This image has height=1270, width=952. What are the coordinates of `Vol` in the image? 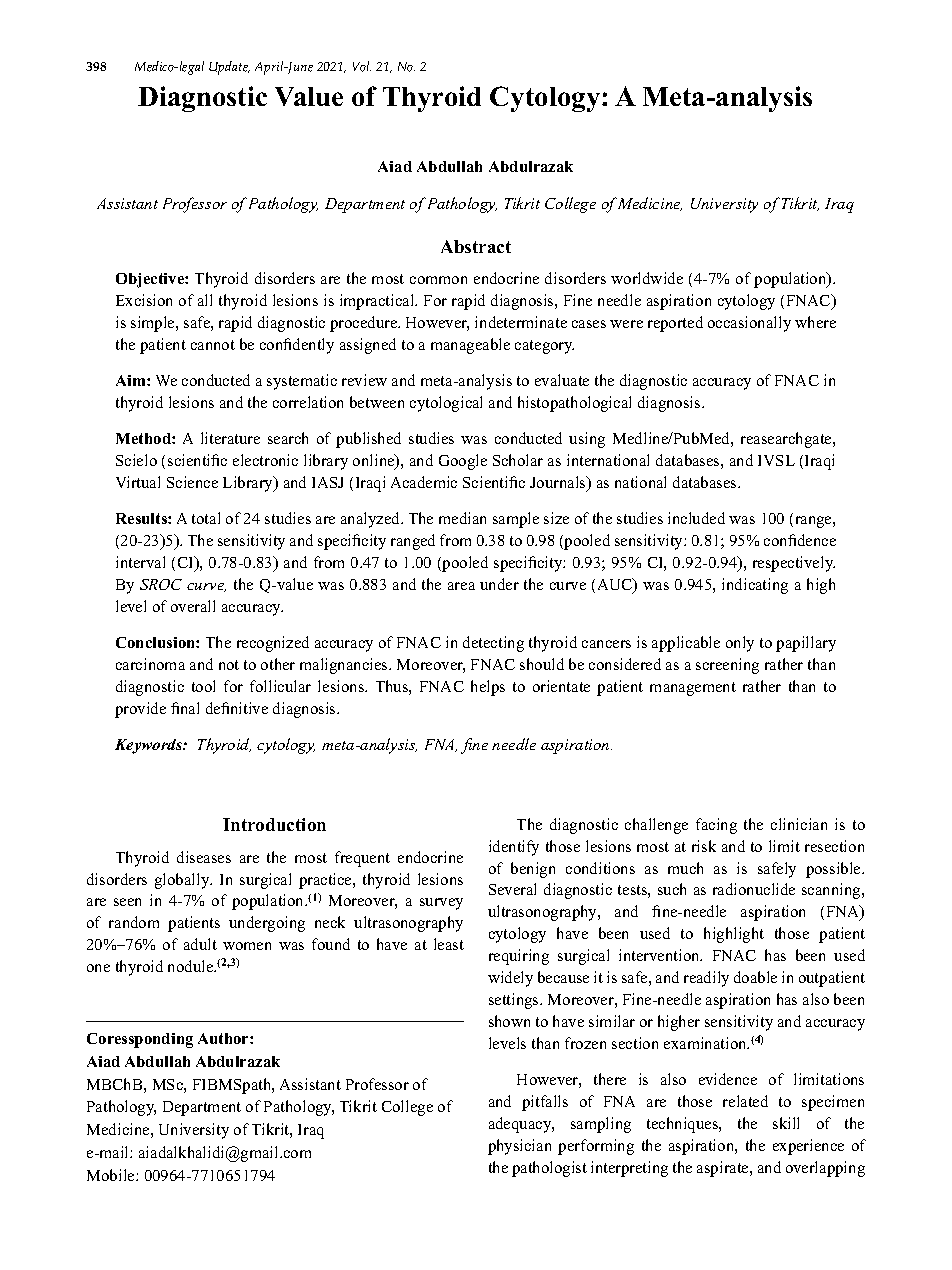 It's located at (362, 66).
